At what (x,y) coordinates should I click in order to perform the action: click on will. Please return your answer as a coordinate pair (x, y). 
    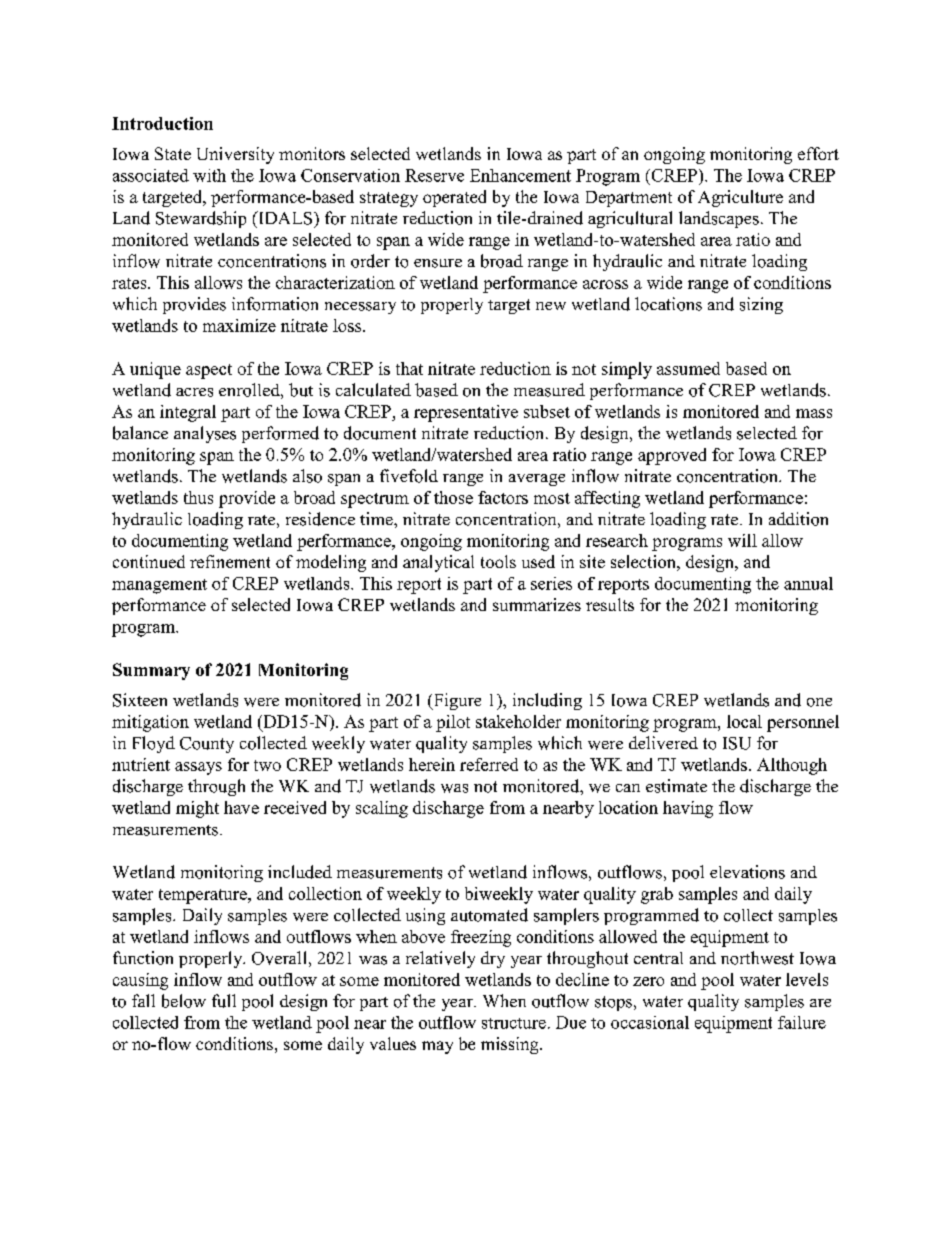
    Looking at the image, I should click on (742, 540).
